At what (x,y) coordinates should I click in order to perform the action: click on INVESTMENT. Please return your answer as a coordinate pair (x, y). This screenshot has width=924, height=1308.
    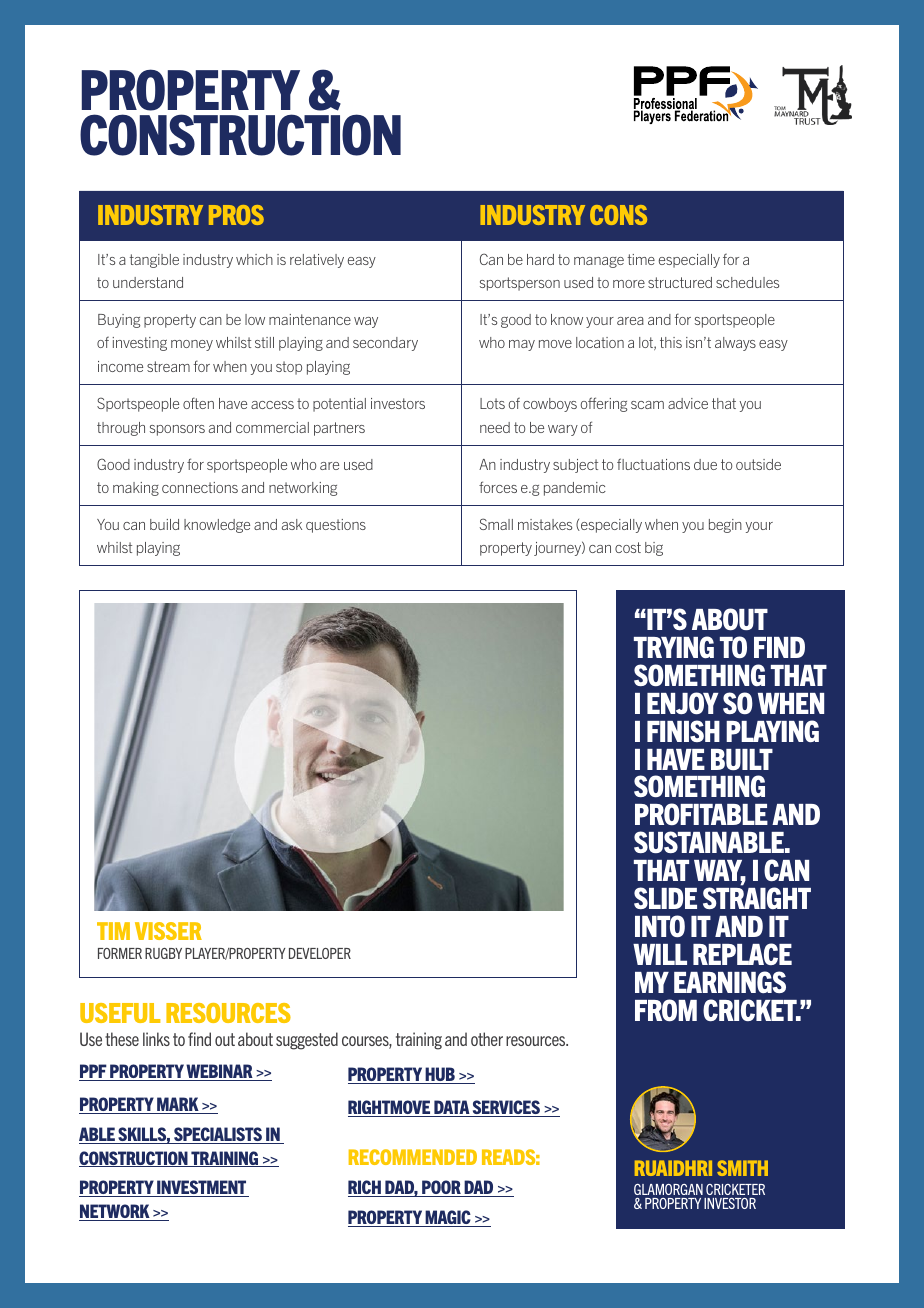
    Looking at the image, I should click on (202, 1188).
